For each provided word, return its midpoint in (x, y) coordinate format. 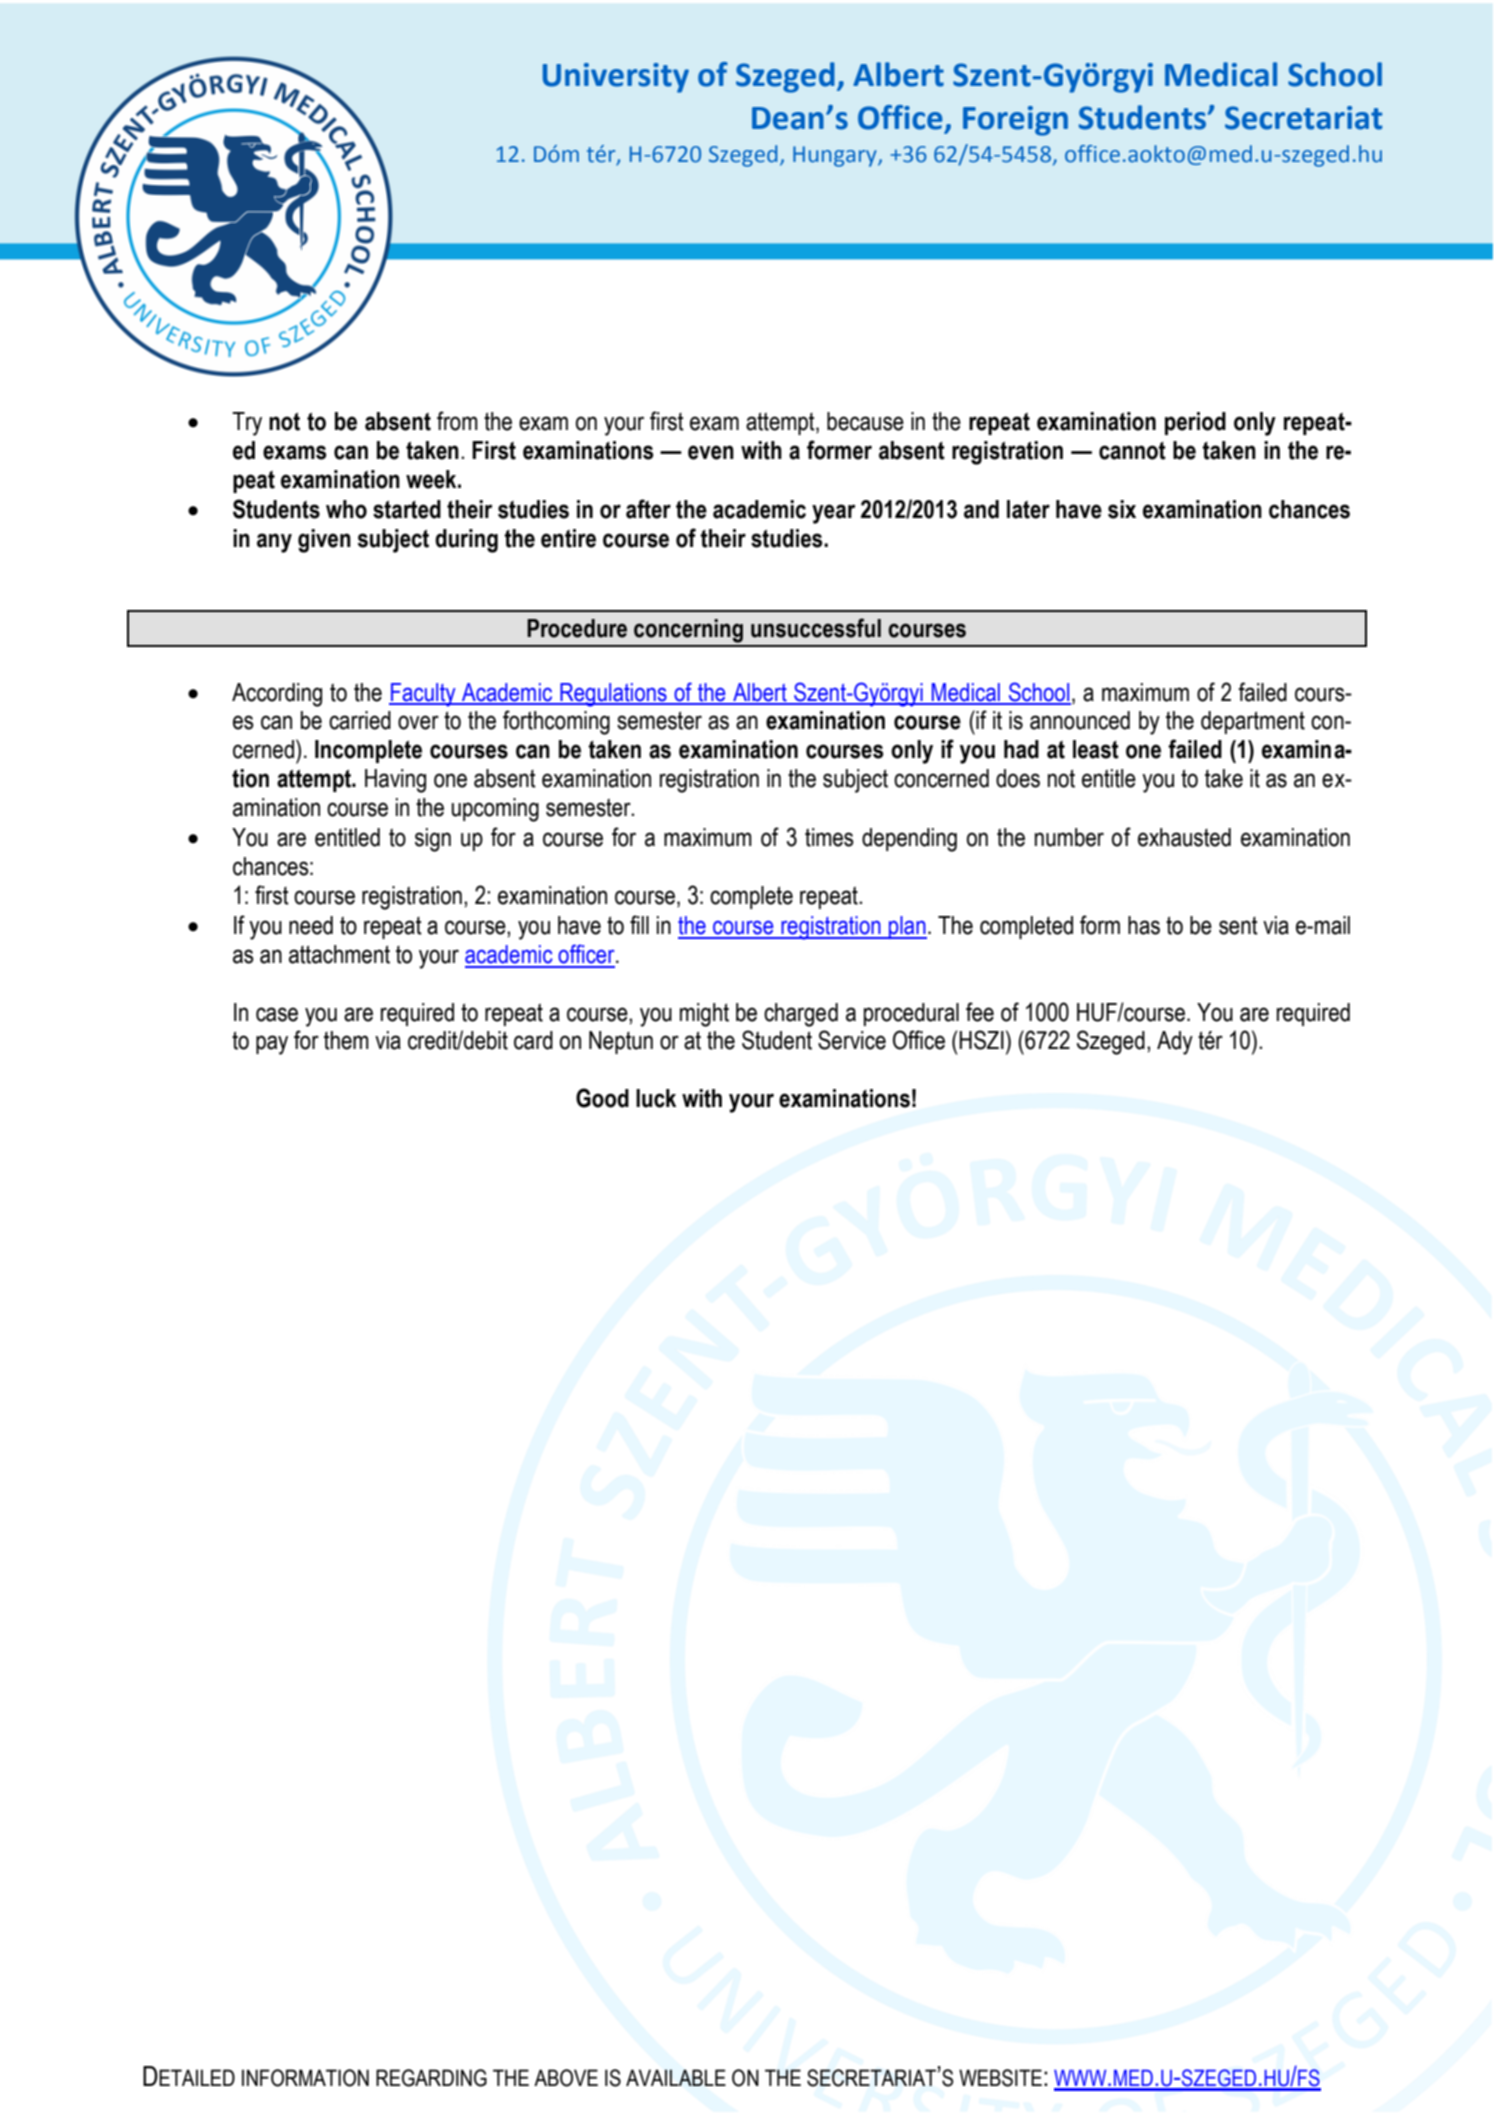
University (616, 78)
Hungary (836, 156)
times (829, 837)
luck (656, 1098)
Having (395, 781)
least (1096, 749)
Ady (1175, 1043)
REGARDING (431, 2078)
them (346, 1040)
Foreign (1015, 121)
